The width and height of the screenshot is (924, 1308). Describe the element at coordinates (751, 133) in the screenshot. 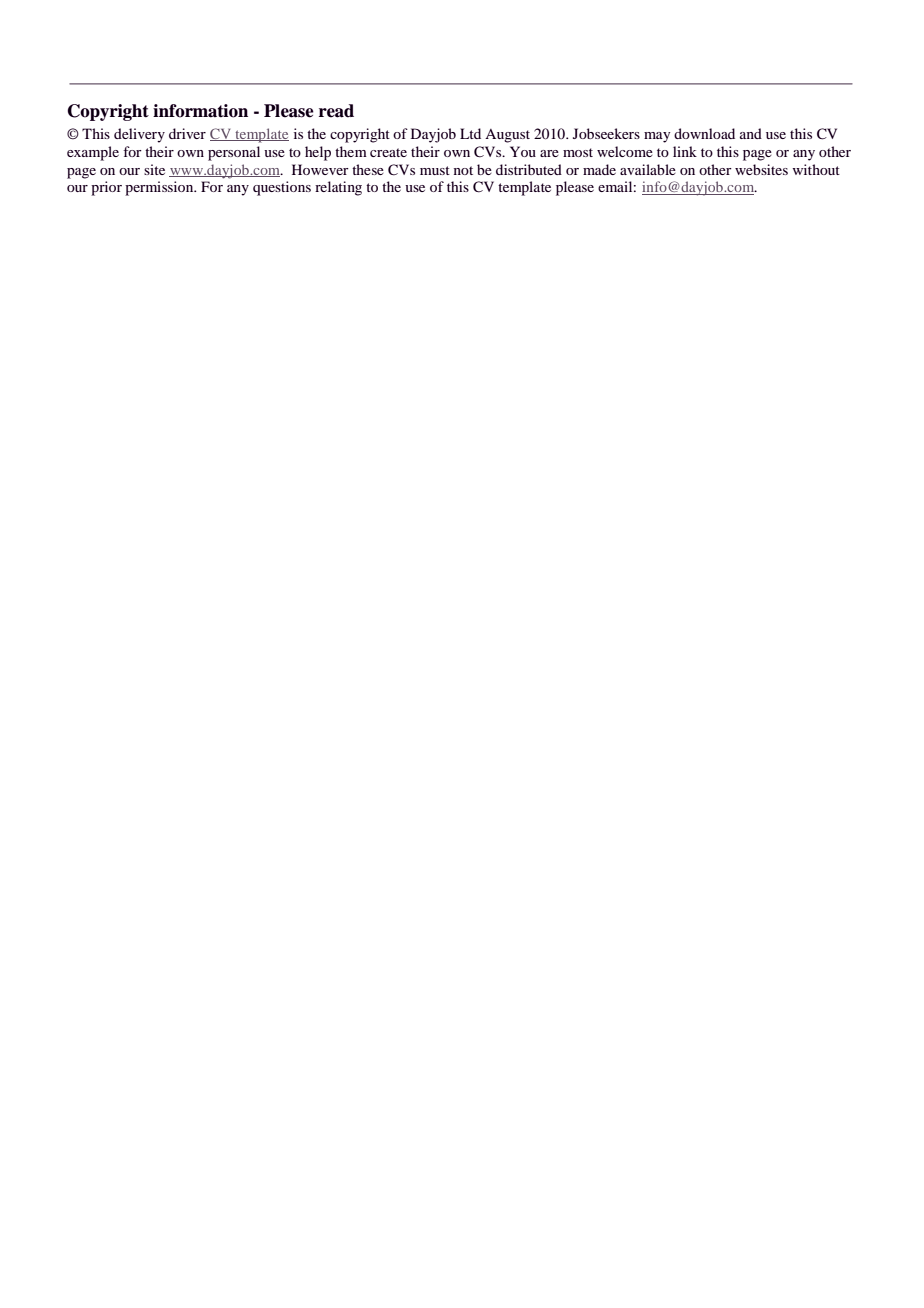

I see `and` at that location.
